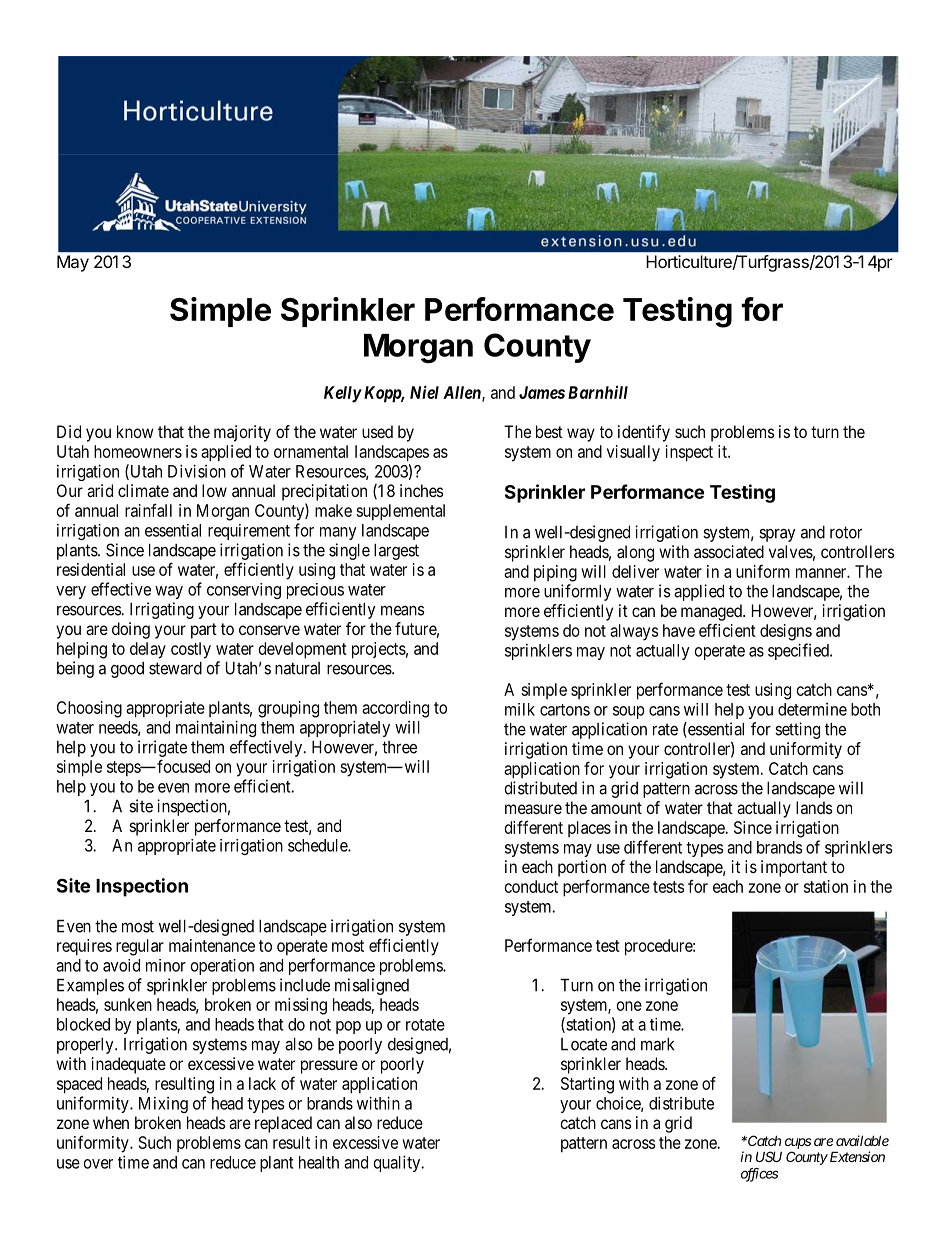 This screenshot has height=1233, width=952. Describe the element at coordinates (372, 986) in the screenshot. I see `misaligned` at that location.
